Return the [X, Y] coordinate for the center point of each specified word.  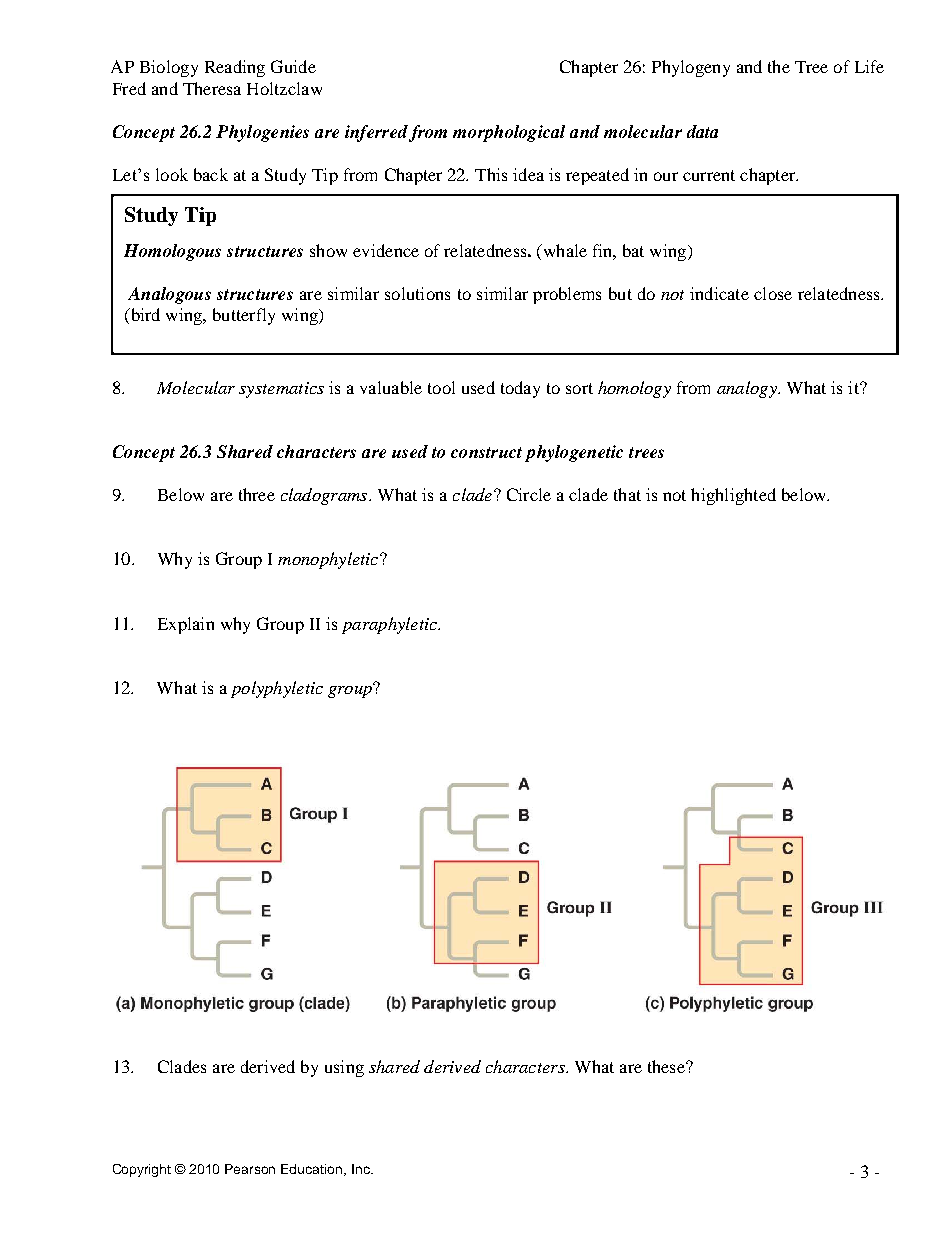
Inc [362, 1169]
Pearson [250, 1169]
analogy [748, 389]
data [702, 131]
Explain [186, 625]
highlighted [733, 496]
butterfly [244, 316]
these [667, 1066]
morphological [509, 133]
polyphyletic [277, 689]
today [520, 389]
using [344, 1068]
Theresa [212, 88]
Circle [529, 494]
